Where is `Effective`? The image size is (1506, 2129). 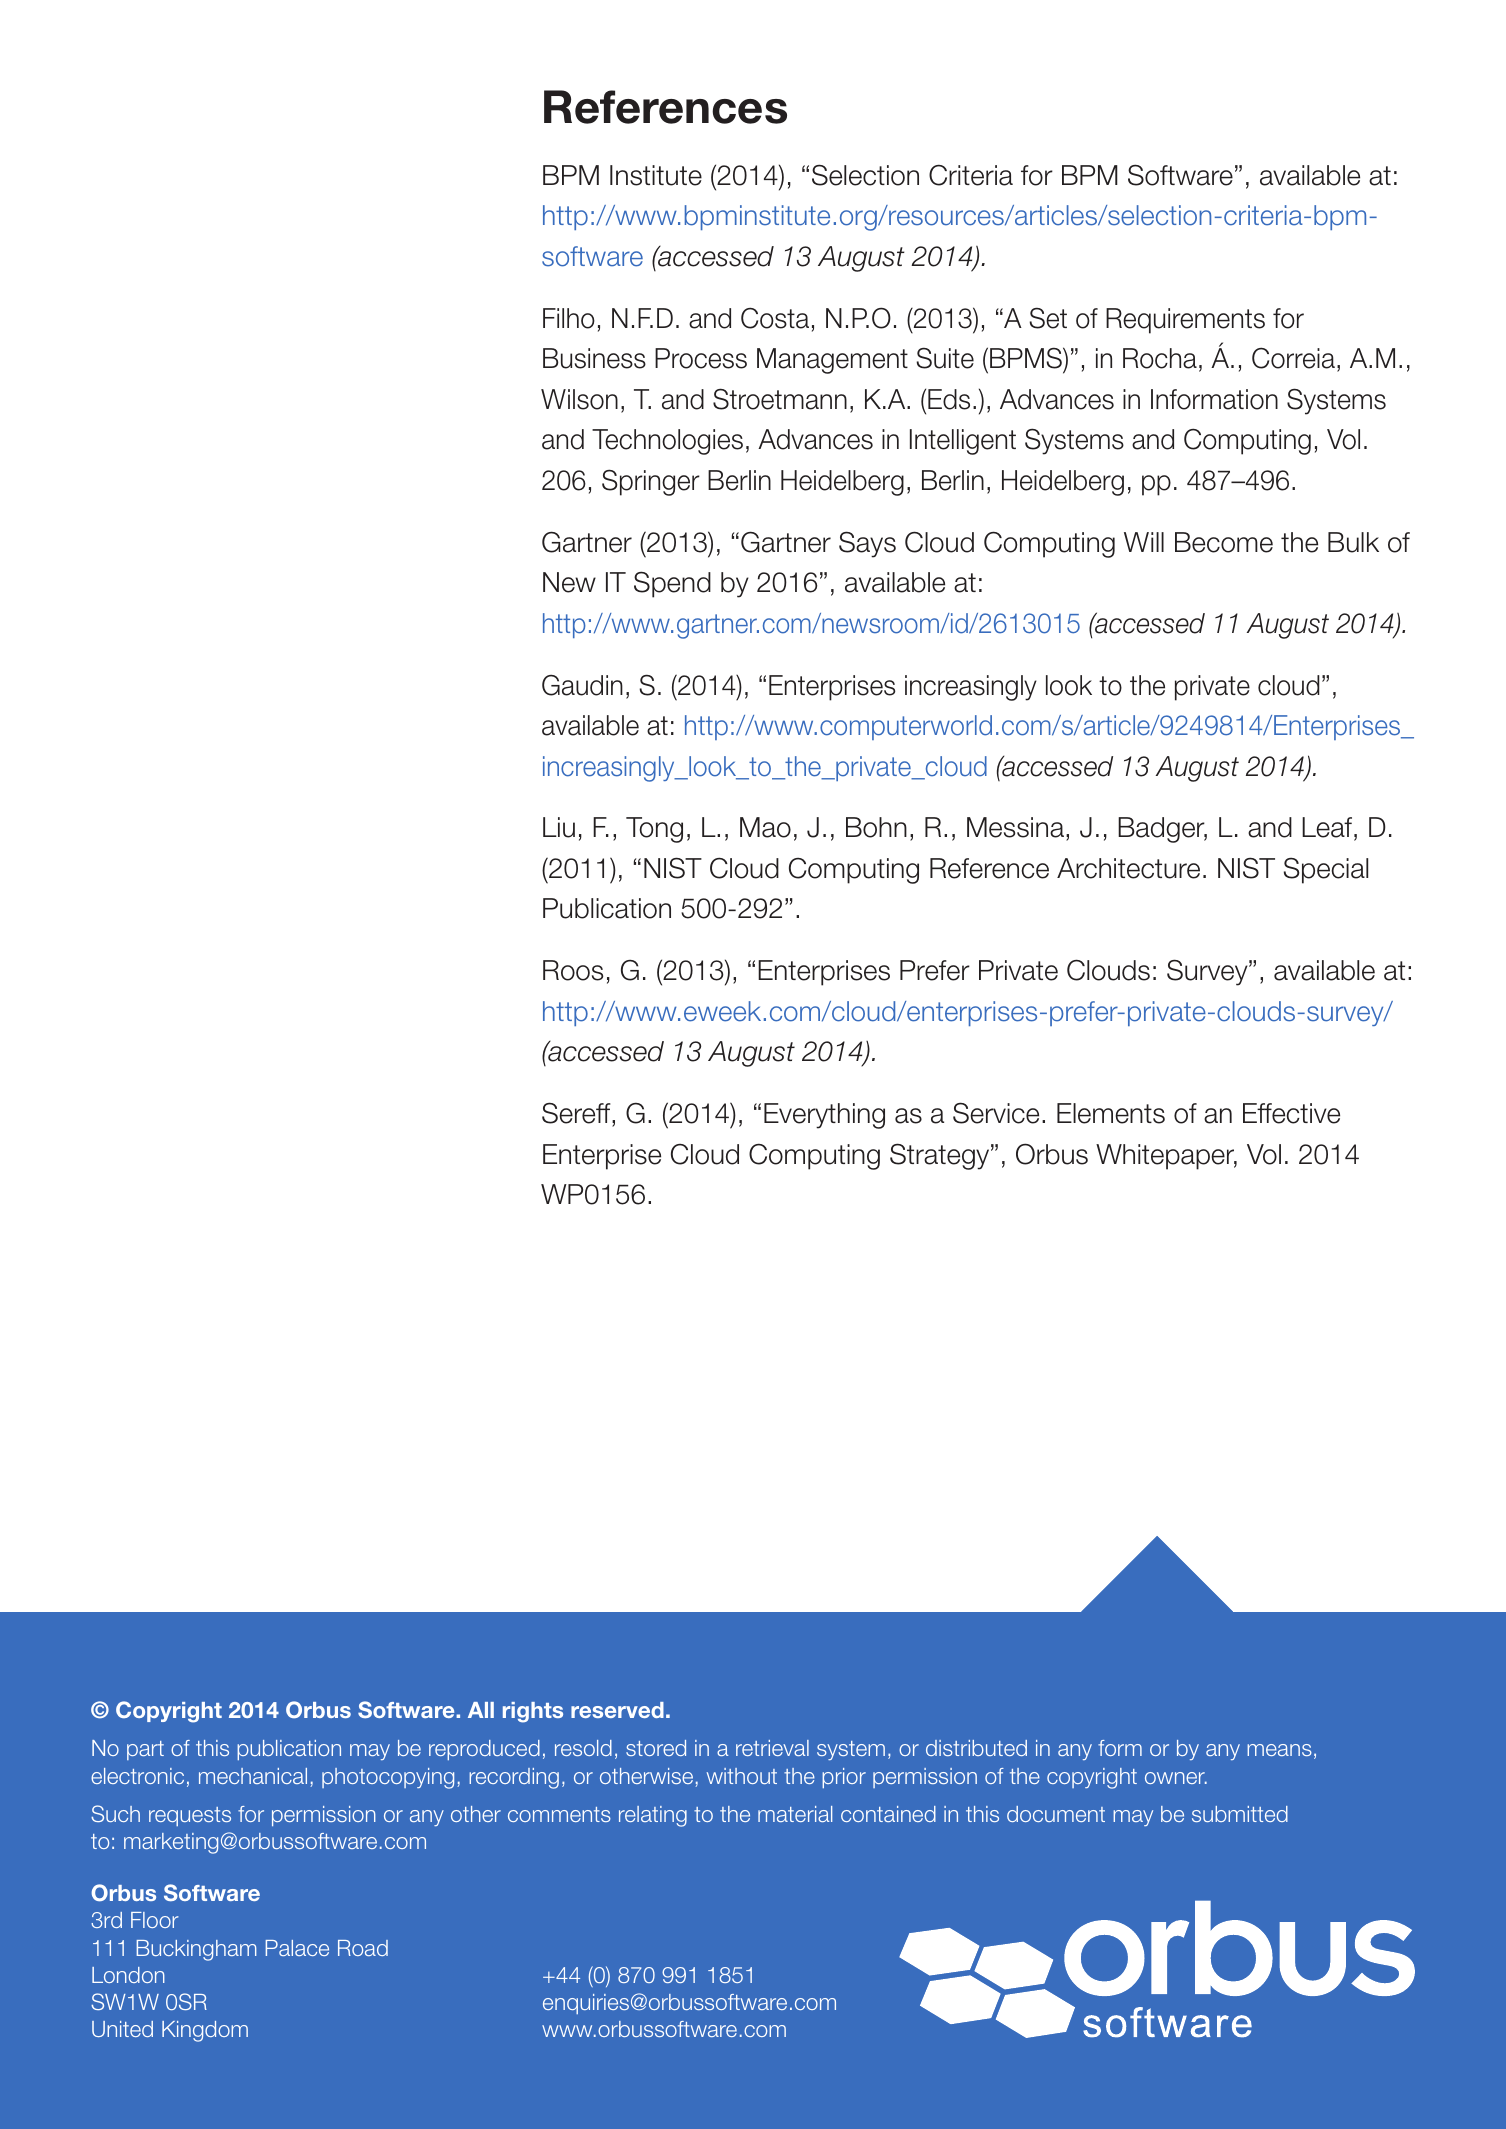
Effective is located at coordinates (1291, 1113).
